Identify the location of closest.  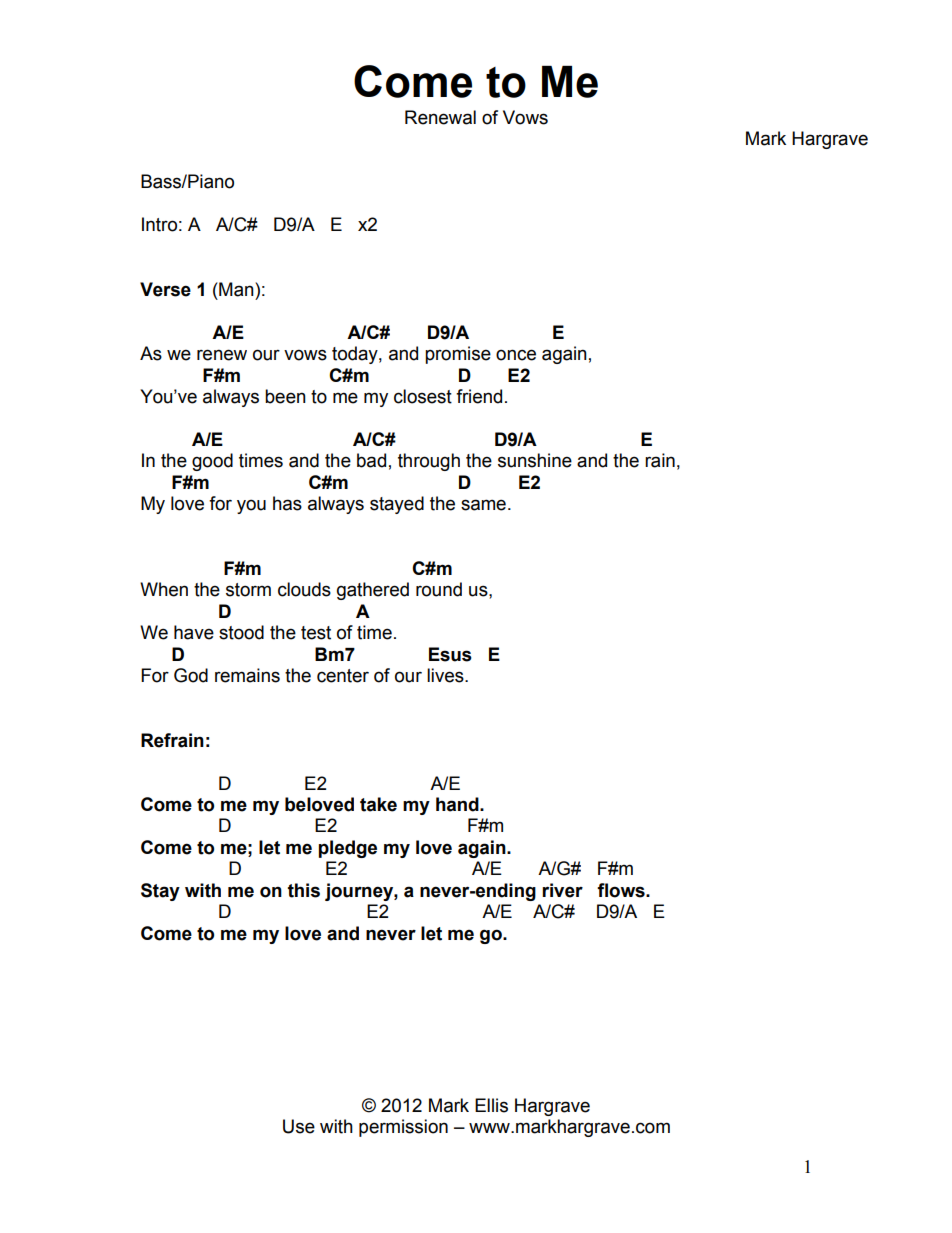
(423, 396).
